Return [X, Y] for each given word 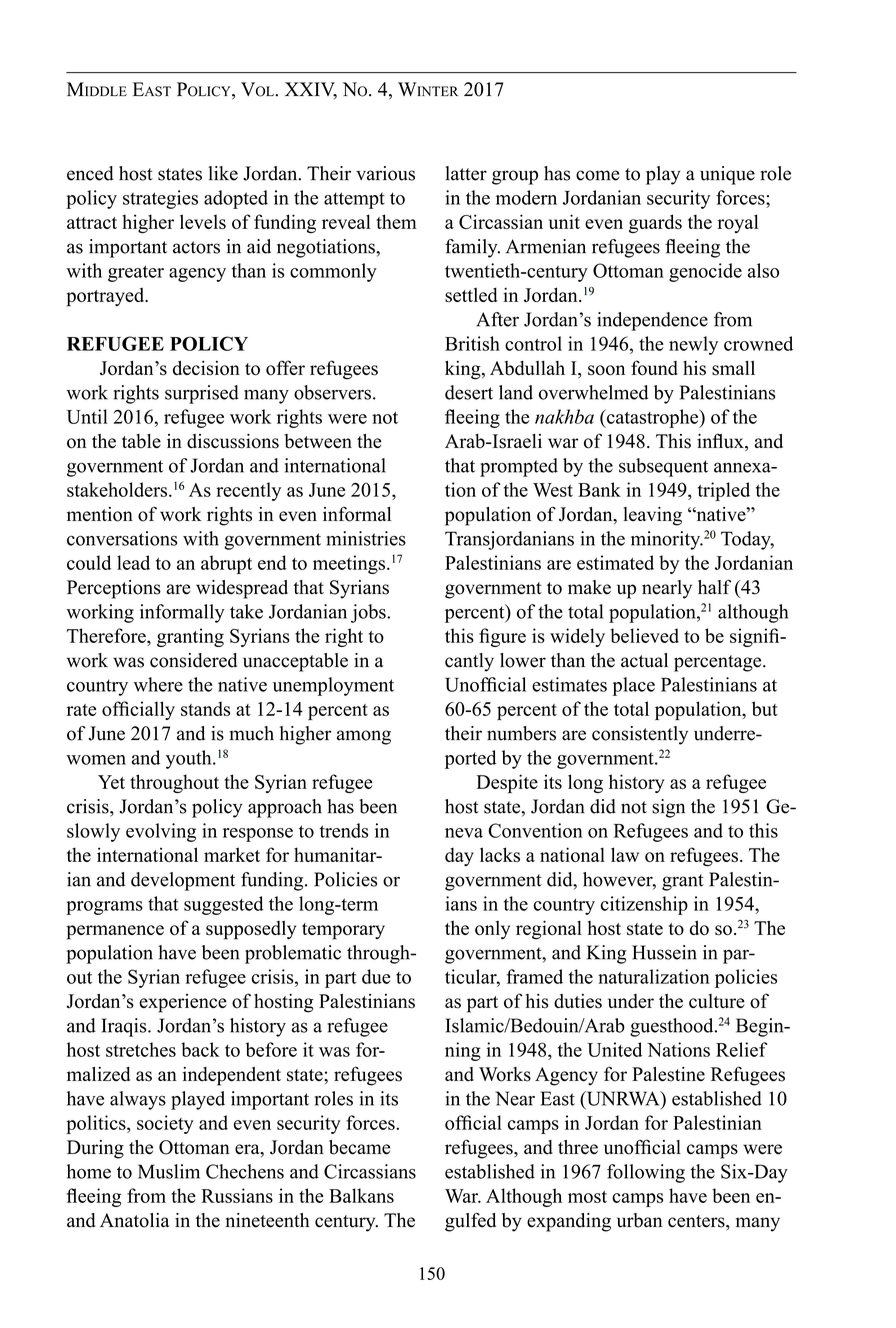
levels [203, 221]
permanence [115, 932]
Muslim [169, 1171]
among [364, 737]
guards [655, 223]
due [376, 976]
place [633, 686]
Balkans [361, 1195]
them [396, 221]
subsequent [663, 467]
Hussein [664, 952]
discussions [233, 441]
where [158, 684]
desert [469, 392]
